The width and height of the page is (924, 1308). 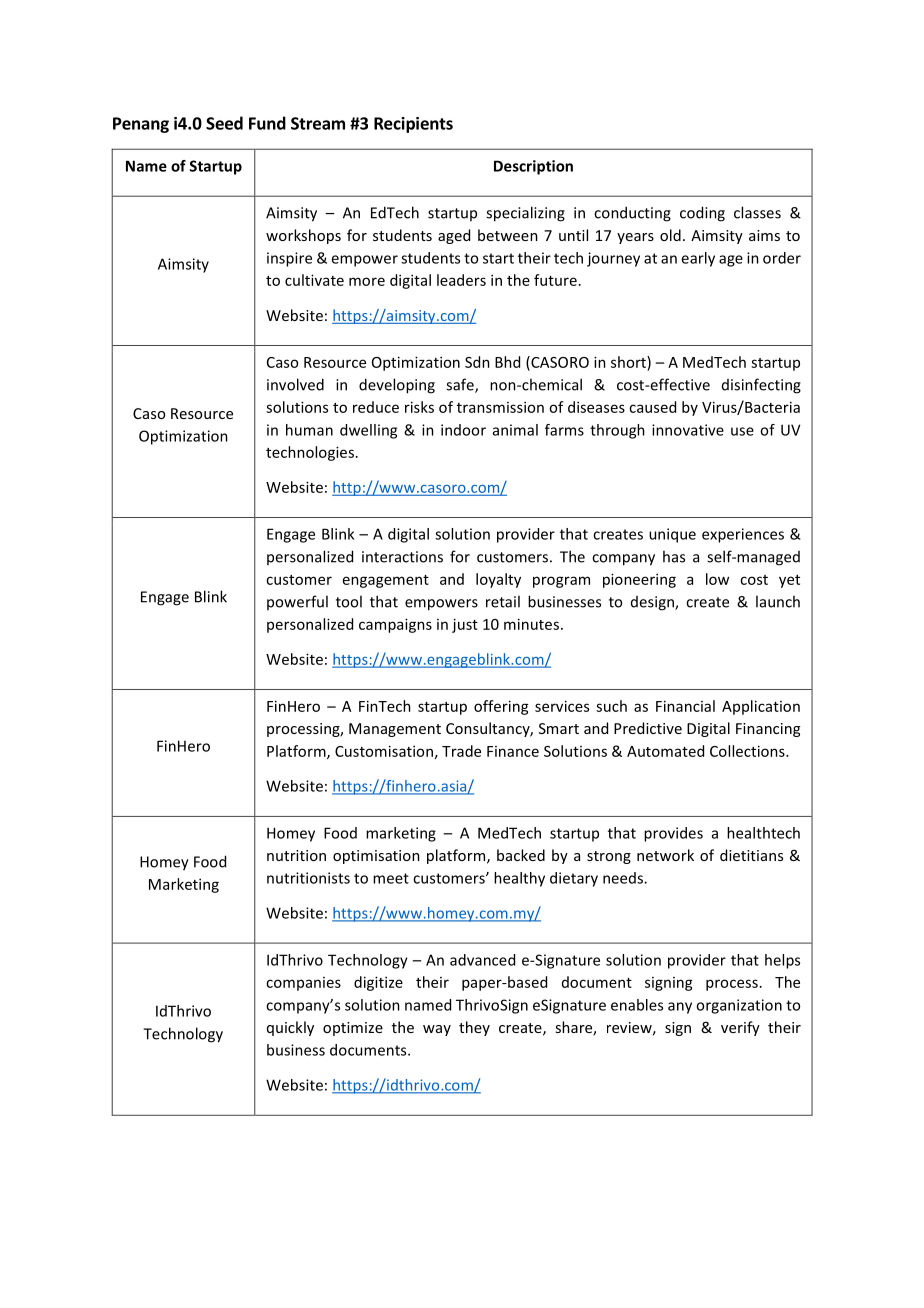 I want to click on human, so click(x=309, y=430).
